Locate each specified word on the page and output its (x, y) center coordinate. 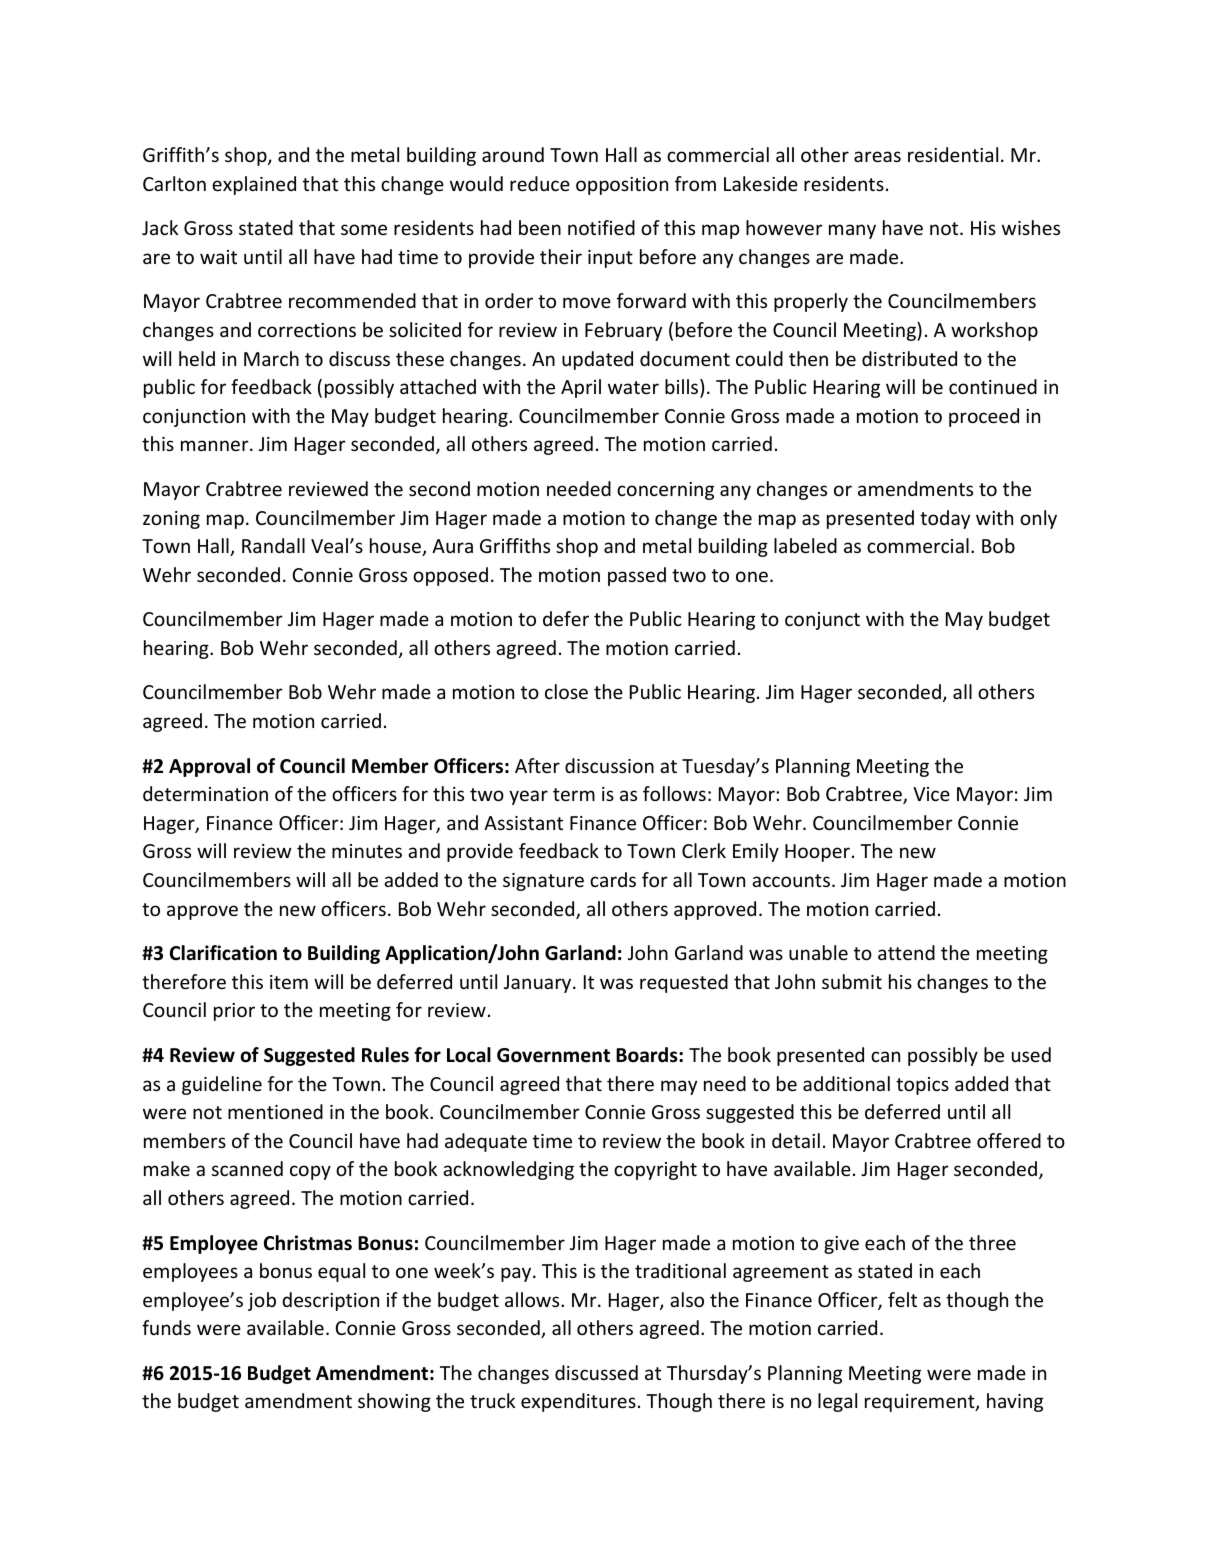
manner (216, 445)
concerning (665, 491)
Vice (931, 794)
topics (922, 1086)
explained (254, 185)
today (945, 519)
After (537, 765)
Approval (209, 767)
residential (953, 154)
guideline (222, 1085)
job (262, 1301)
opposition (622, 186)
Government (553, 1055)
